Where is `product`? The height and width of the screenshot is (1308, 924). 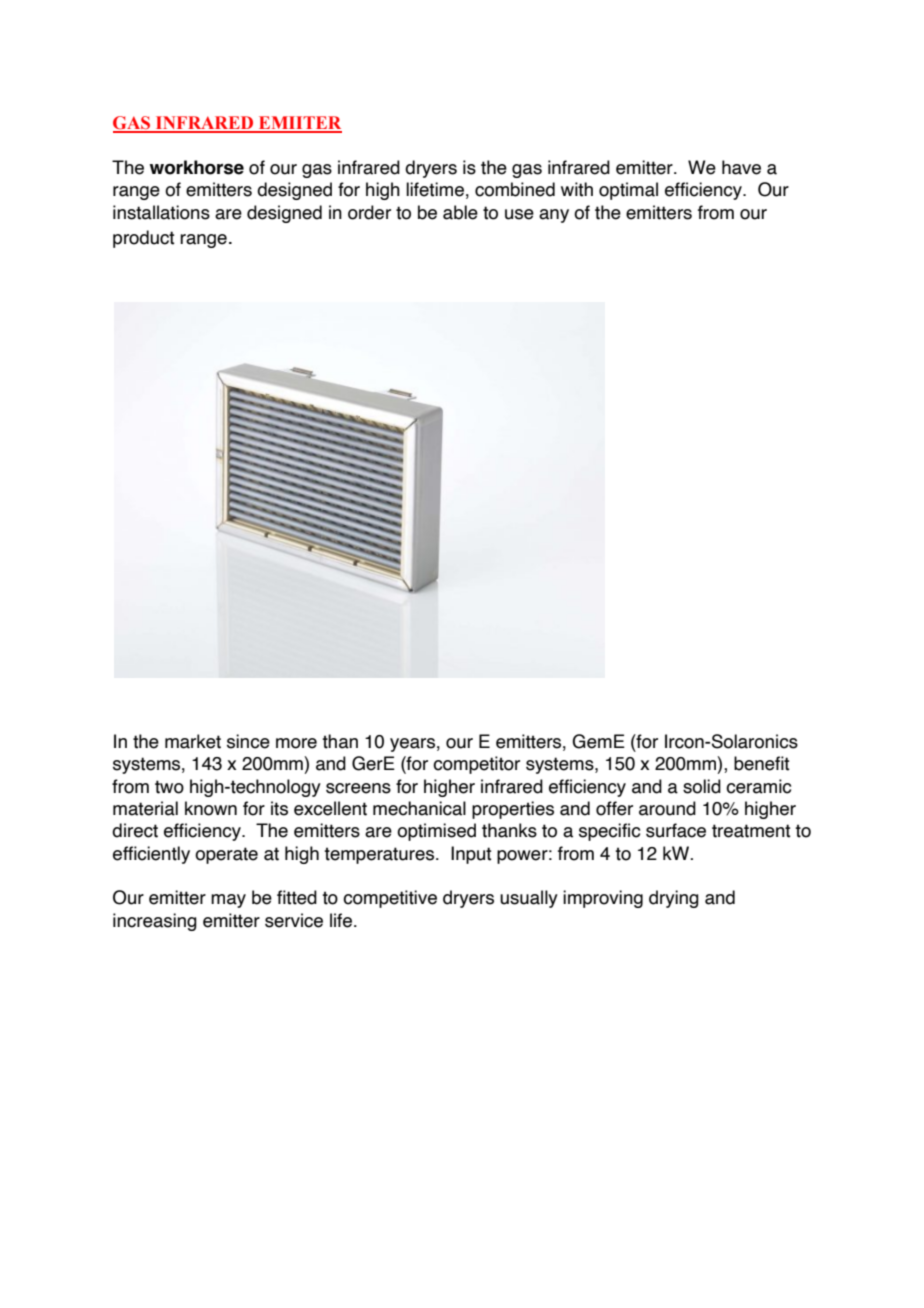
product is located at coordinates (144, 239).
